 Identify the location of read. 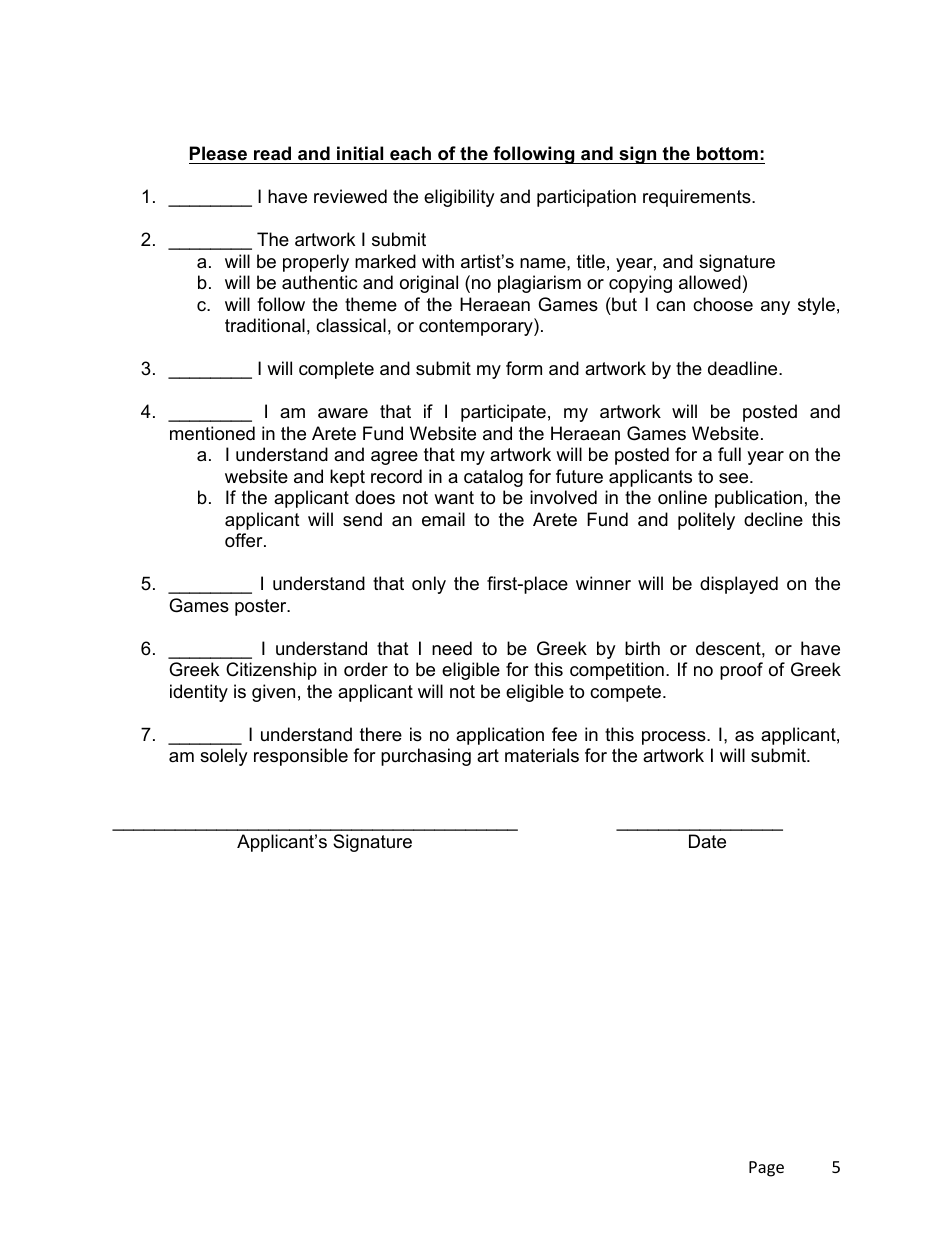
(272, 153).
